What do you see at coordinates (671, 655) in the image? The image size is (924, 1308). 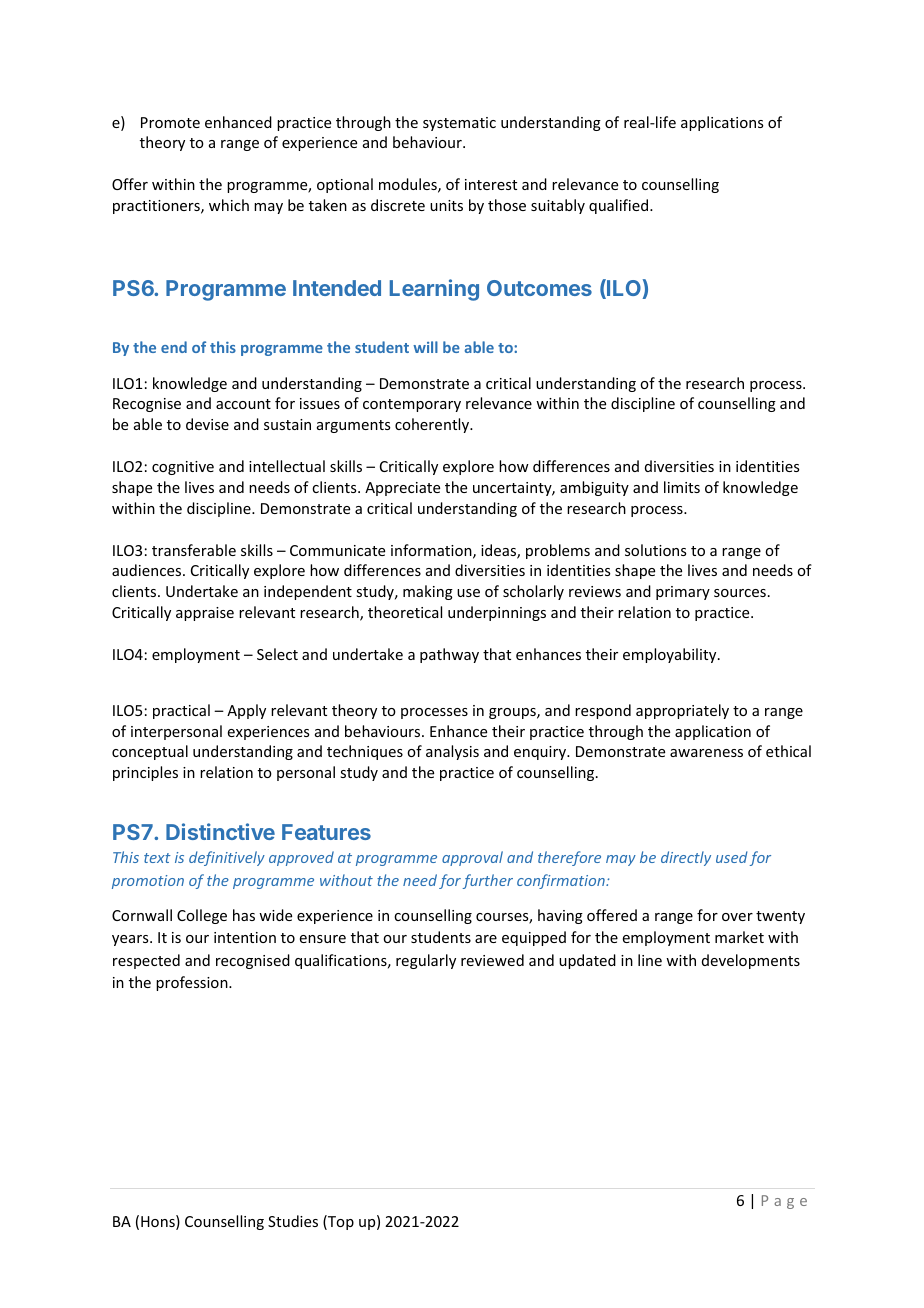 I see `employability` at bounding box center [671, 655].
